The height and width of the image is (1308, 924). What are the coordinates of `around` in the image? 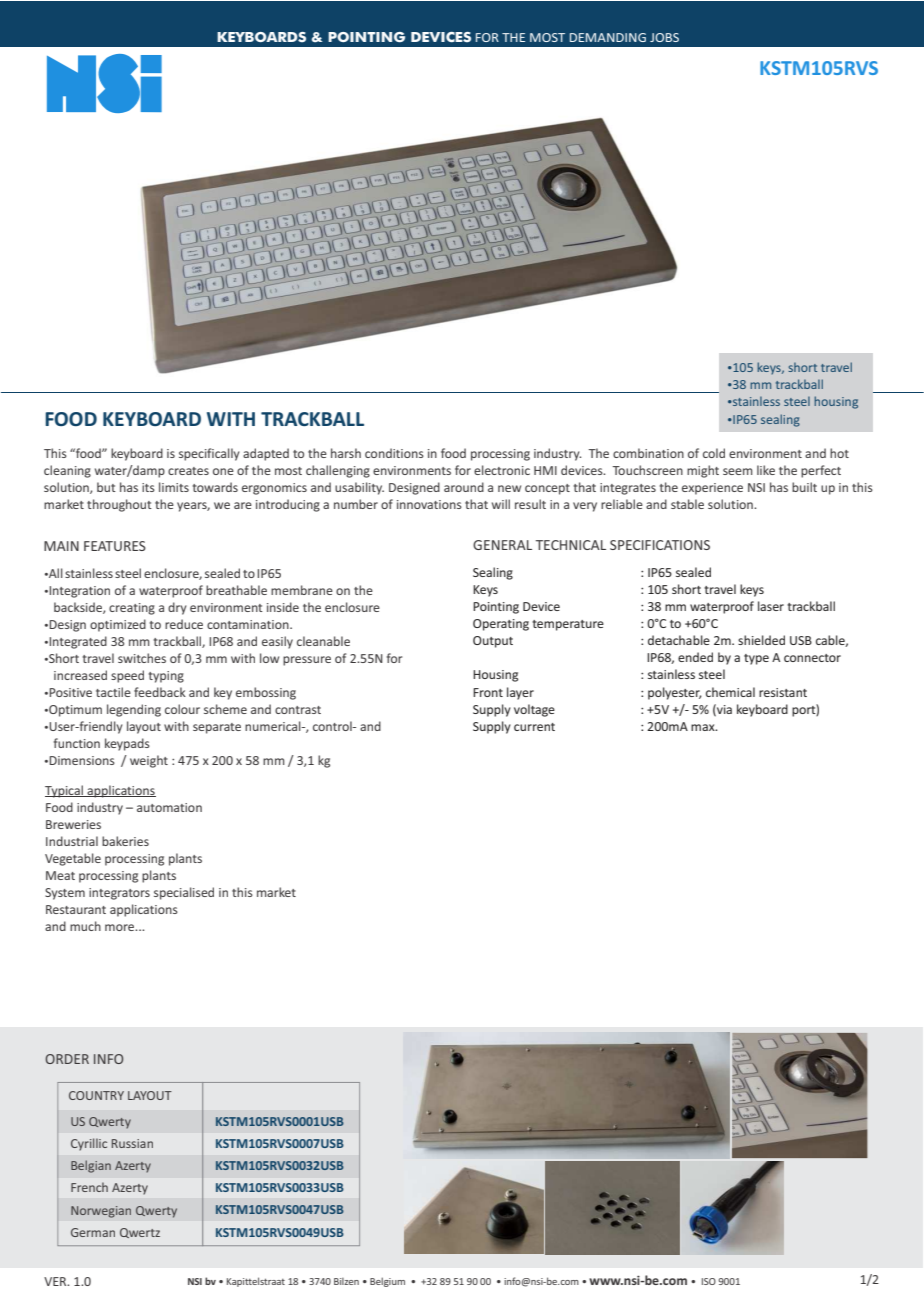 It's located at (464, 487).
